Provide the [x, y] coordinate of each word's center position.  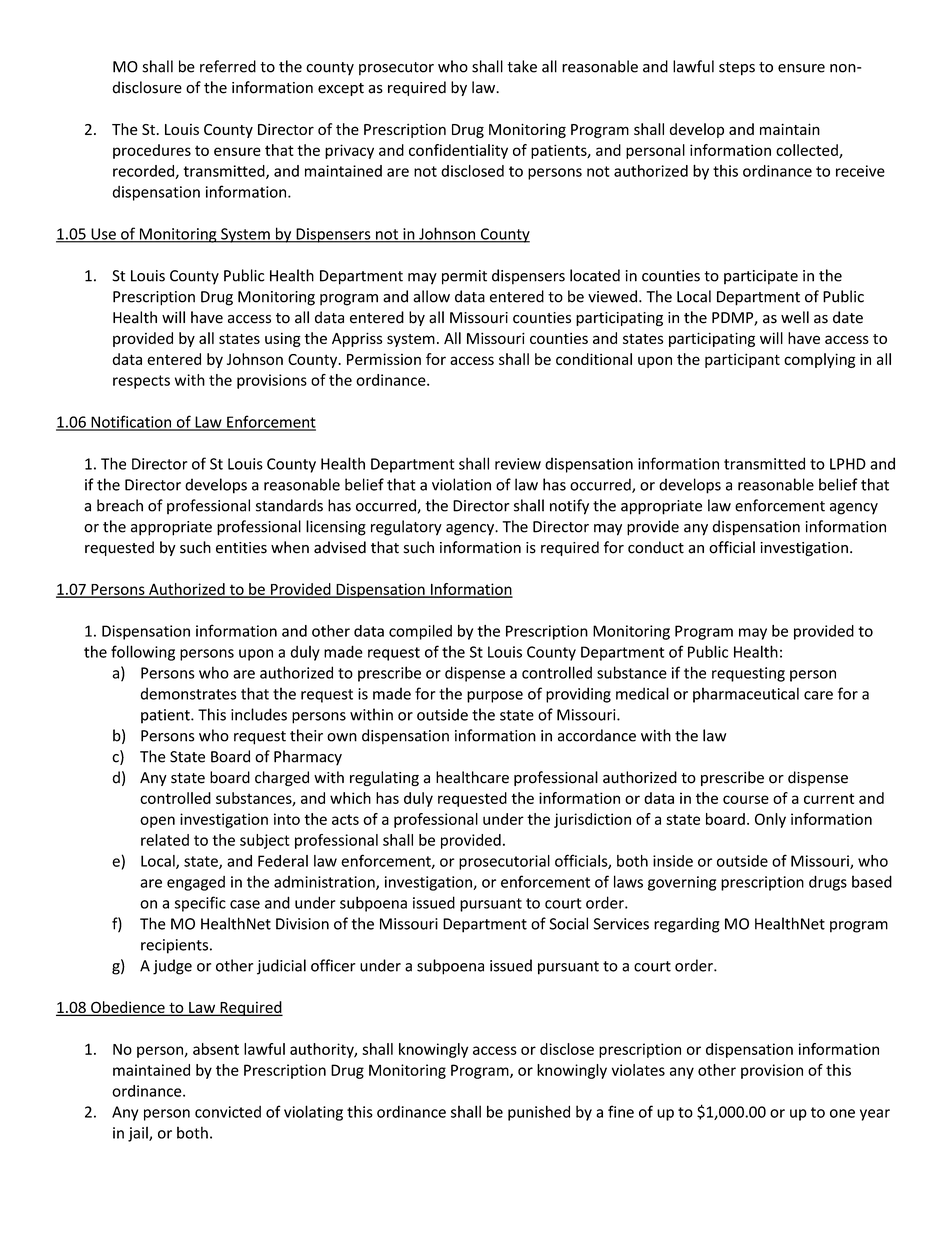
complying [820, 360]
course [746, 799]
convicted [228, 1112]
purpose [495, 697]
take [522, 66]
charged [282, 778]
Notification [131, 422]
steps [737, 69]
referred [228, 66]
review [518, 464]
